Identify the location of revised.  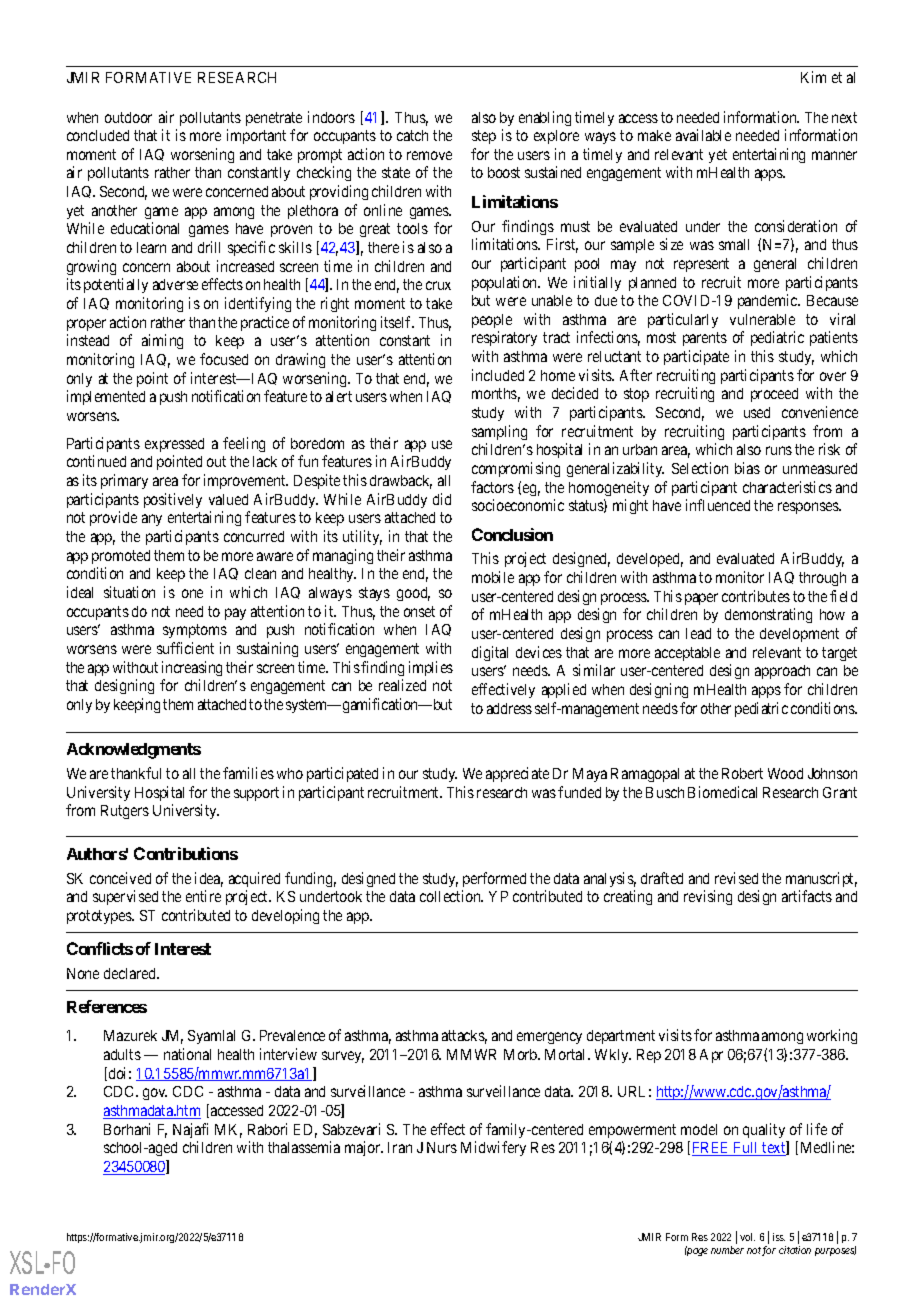
(736, 878).
